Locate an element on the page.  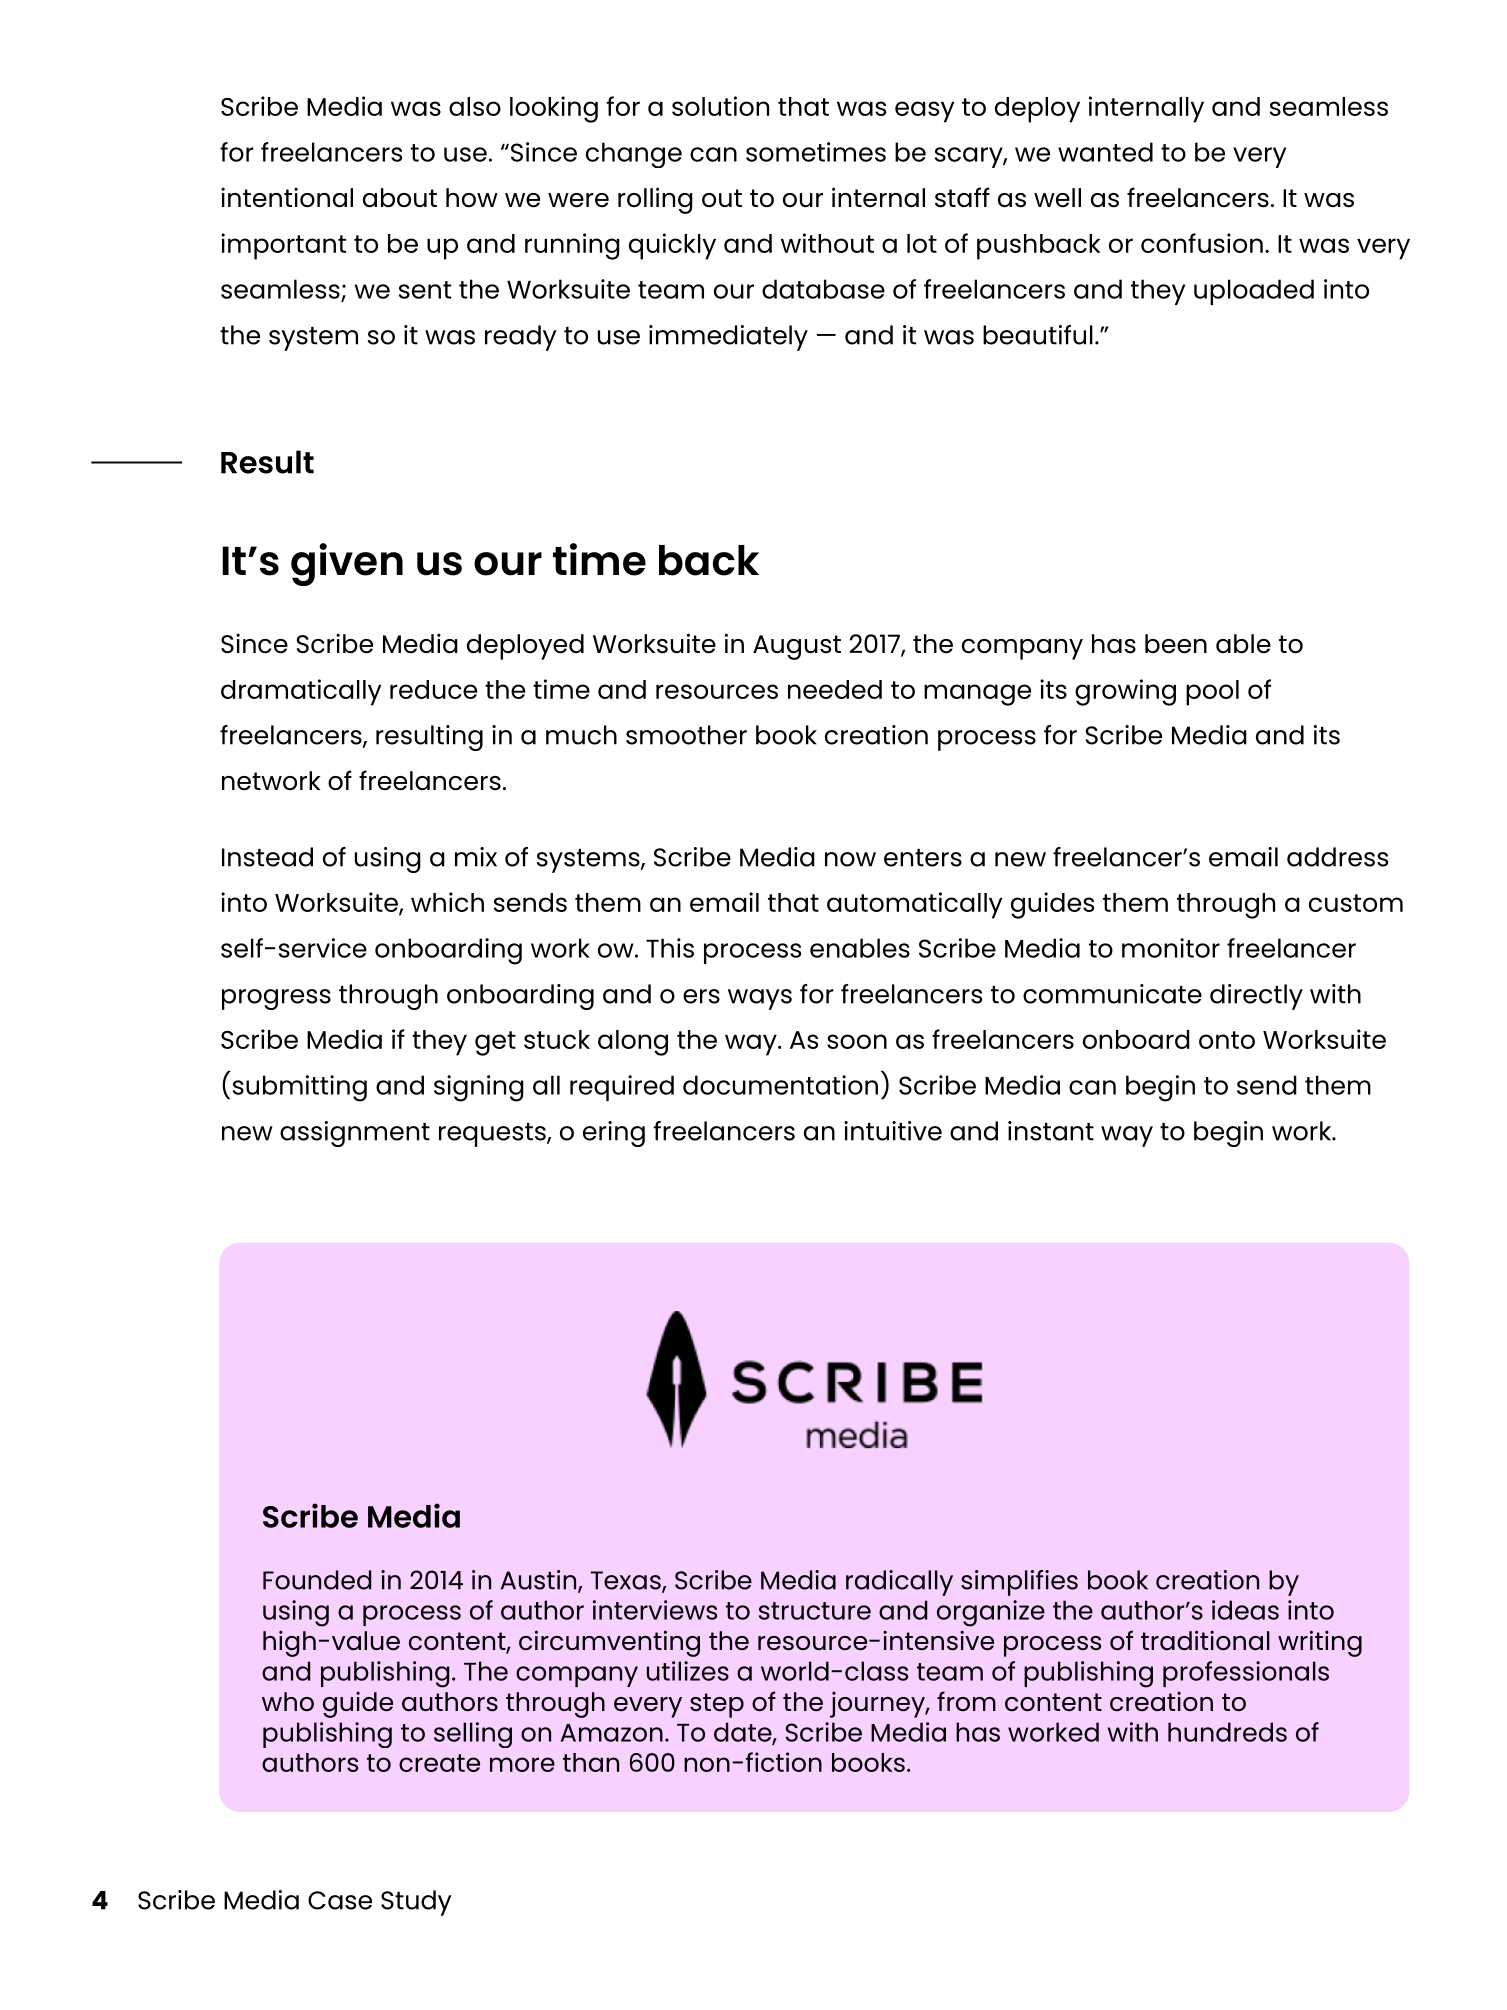
Founded is located at coordinates (317, 1580).
